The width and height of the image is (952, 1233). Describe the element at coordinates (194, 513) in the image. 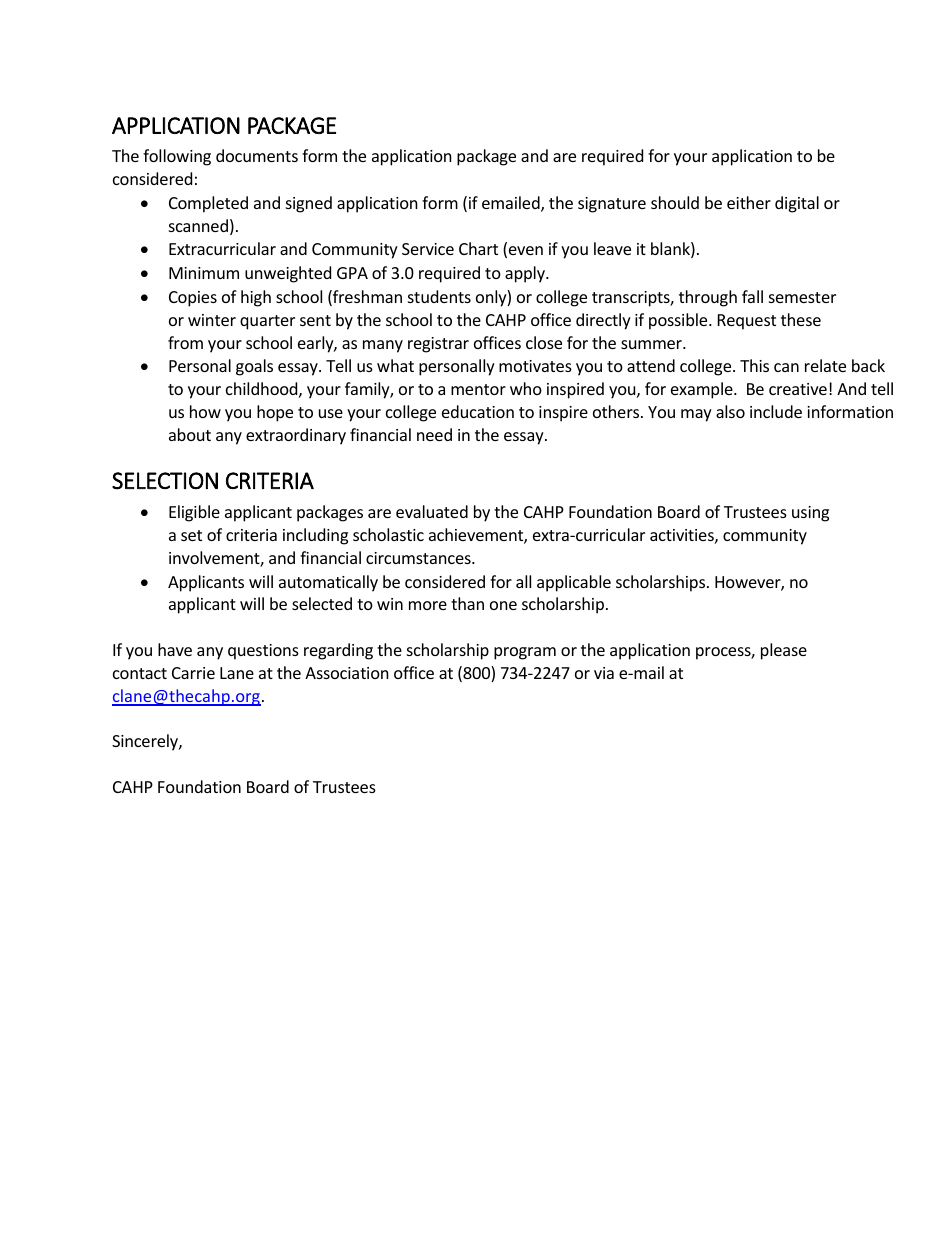

I see `Eligible` at that location.
